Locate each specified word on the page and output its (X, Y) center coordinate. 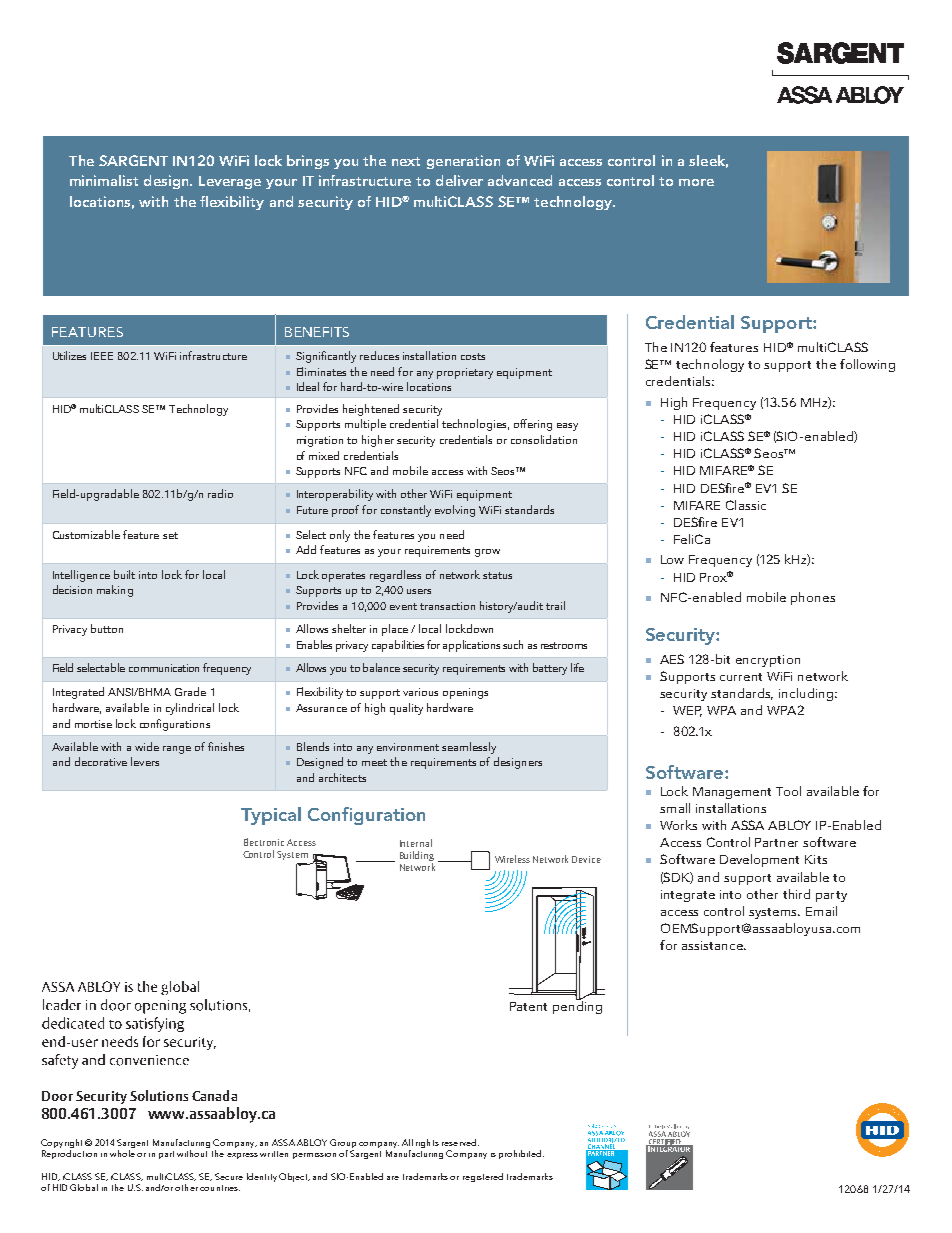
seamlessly (469, 748)
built (124, 574)
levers (145, 761)
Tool (788, 791)
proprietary (465, 373)
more (696, 182)
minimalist (104, 180)
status (497, 575)
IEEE (102, 356)
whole (122, 1153)
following (867, 365)
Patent (528, 1006)
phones (813, 598)
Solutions (159, 1095)
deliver (459, 180)
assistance (713, 945)
